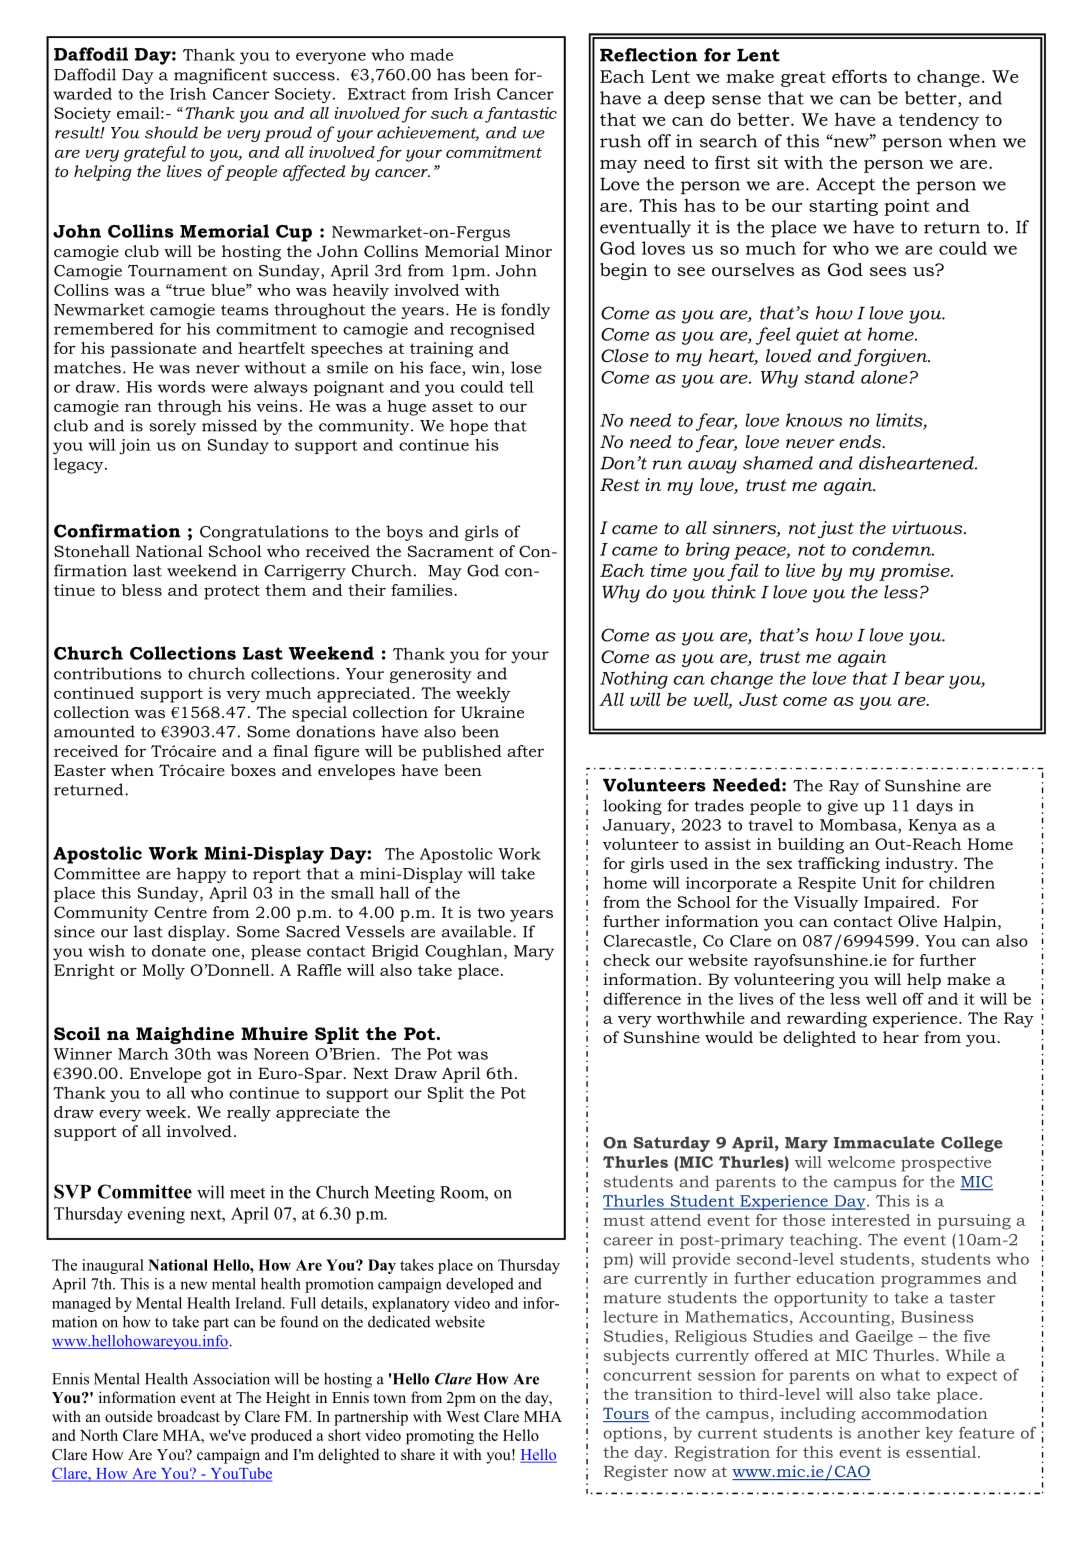 The height and width of the document is (1541, 1090). What do you see at coordinates (521, 115) in the document?
I see `fantastic` at bounding box center [521, 115].
